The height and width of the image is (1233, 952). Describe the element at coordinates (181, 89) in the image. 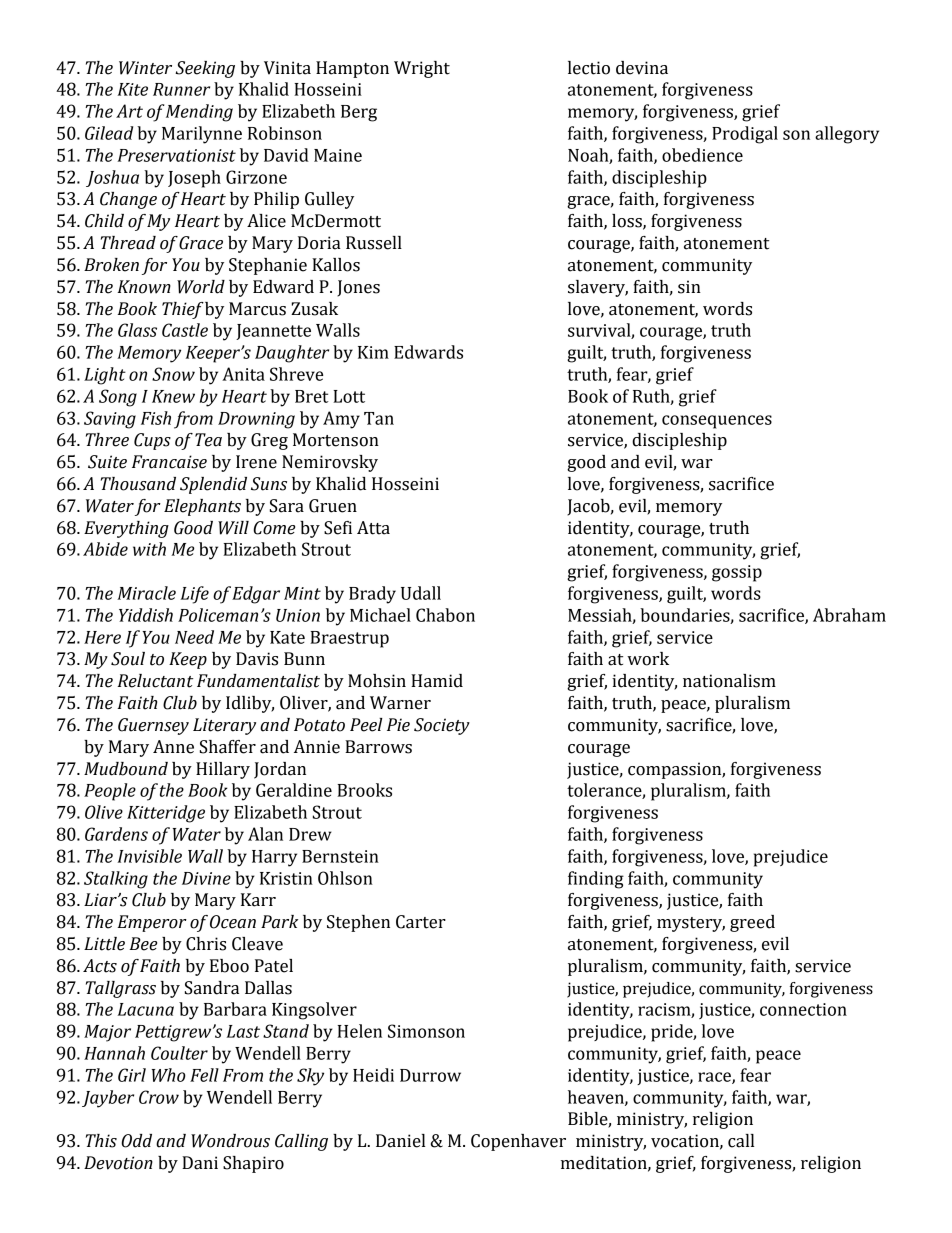

I see `Runner` at that location.
